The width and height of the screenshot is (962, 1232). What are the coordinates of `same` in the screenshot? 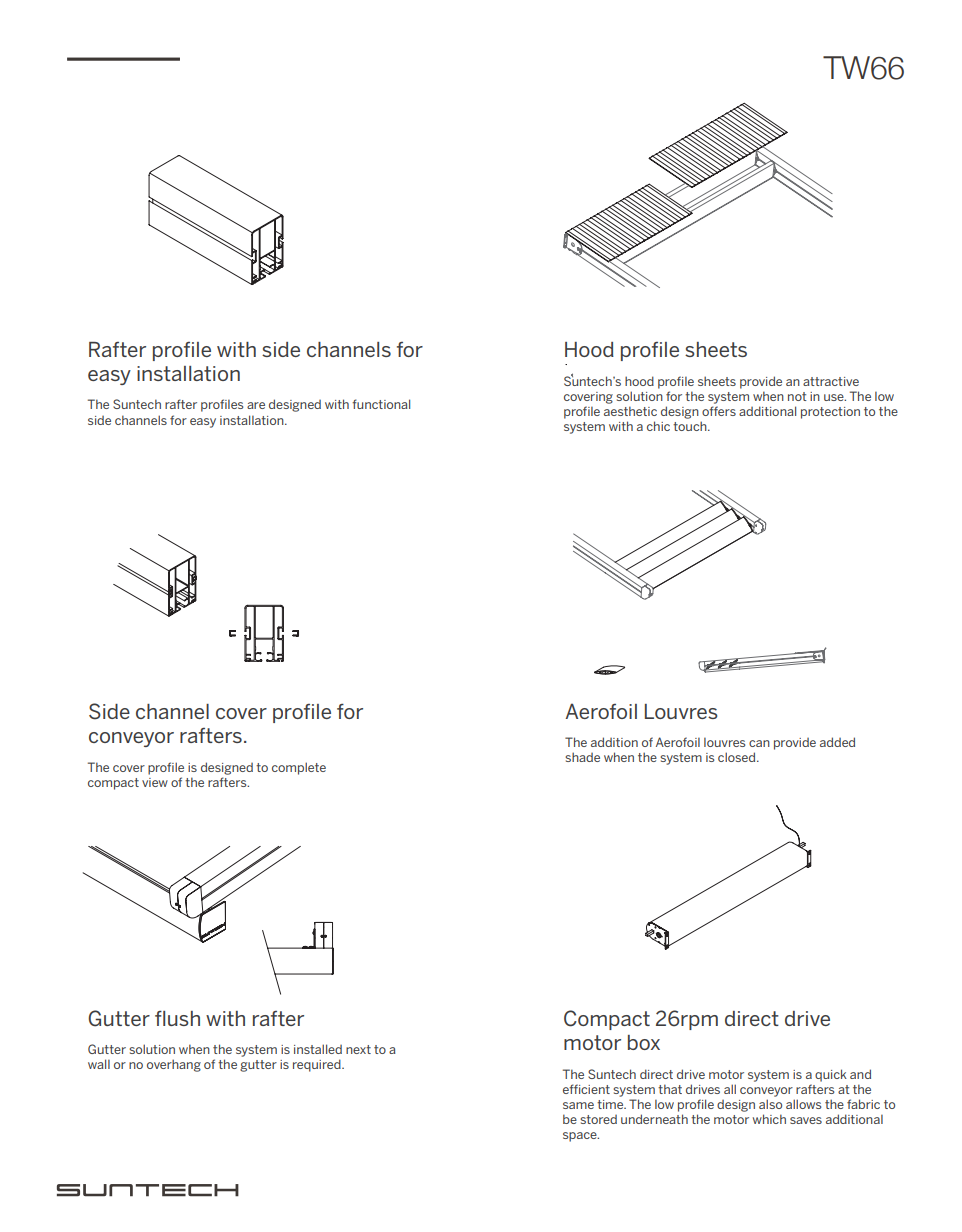 It's located at (578, 1105).
